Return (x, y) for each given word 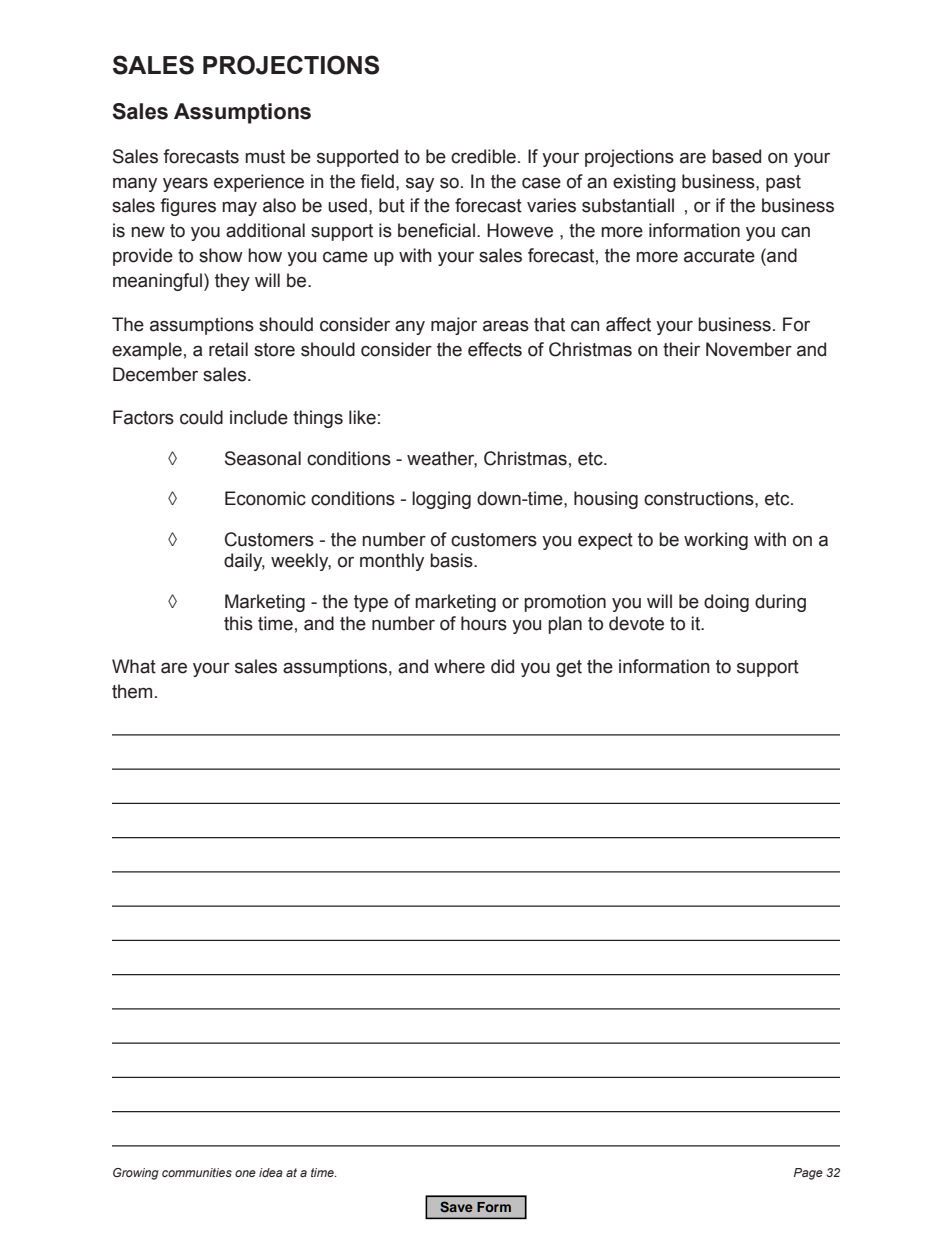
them (132, 691)
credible (483, 156)
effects (495, 349)
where (459, 666)
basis (452, 560)
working (716, 541)
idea (271, 1172)
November (749, 349)
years (185, 184)
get (569, 668)
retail (228, 349)
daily (244, 562)
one (245, 1173)
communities (197, 1172)
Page (808, 1174)
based (736, 156)
